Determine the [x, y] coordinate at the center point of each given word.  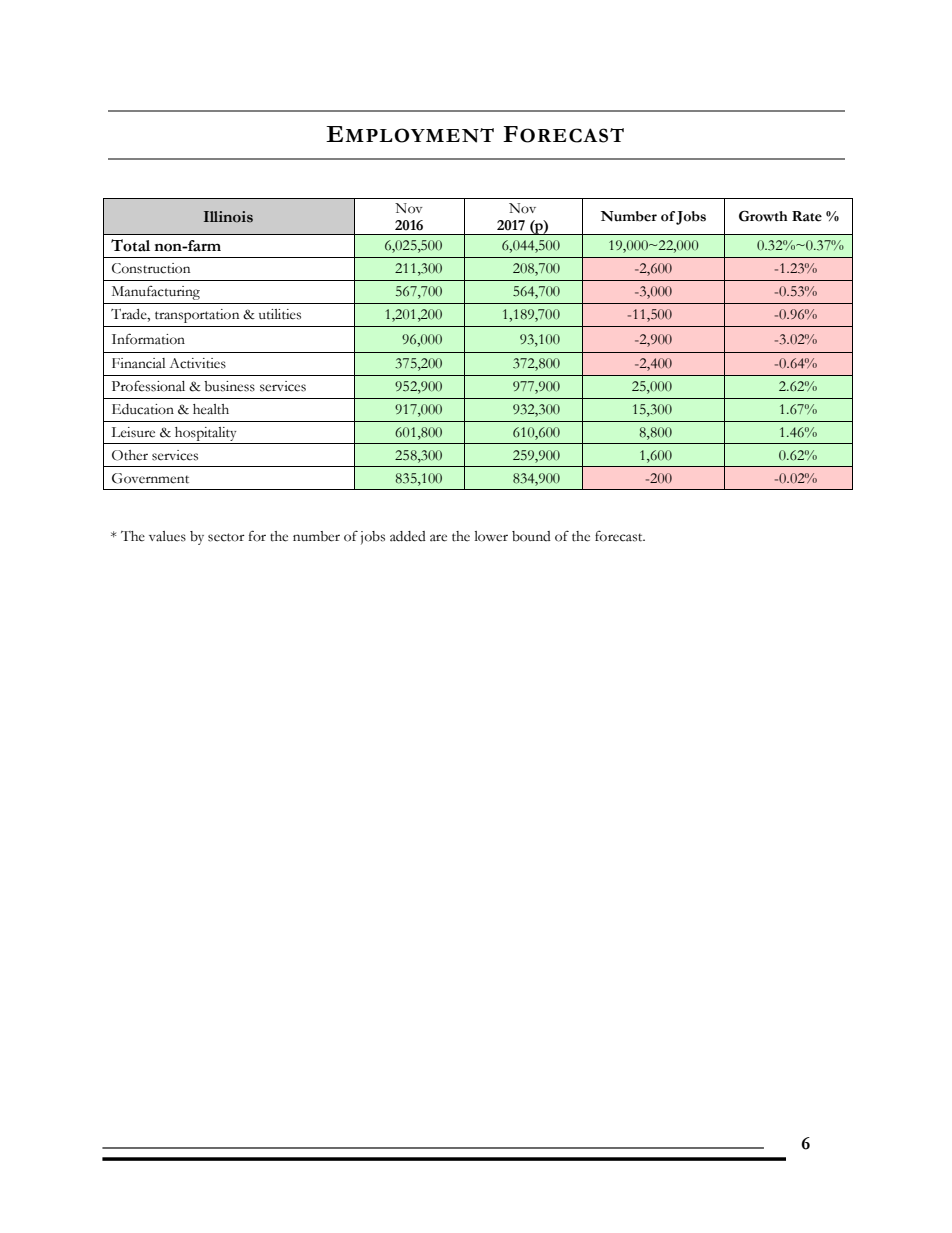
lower [491, 536]
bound [531, 536]
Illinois [228, 217]
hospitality [205, 434]
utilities [280, 314]
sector [226, 537]
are [438, 538]
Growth [763, 216]
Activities [197, 363]
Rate [807, 216]
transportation [197, 316]
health [211, 409]
